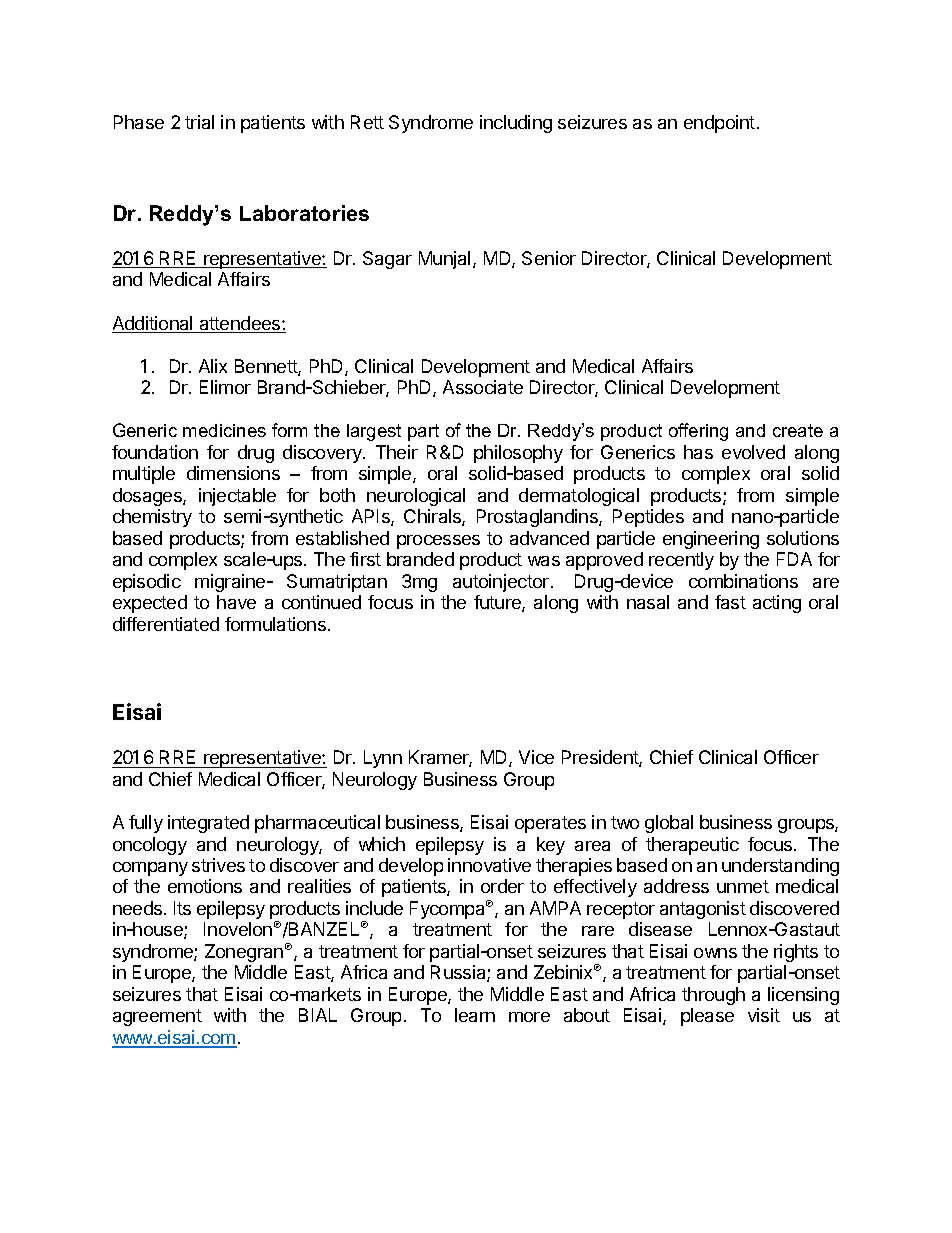 Image resolution: width=952 pixels, height=1233 pixels. What do you see at coordinates (730, 602) in the screenshot?
I see `fast` at bounding box center [730, 602].
